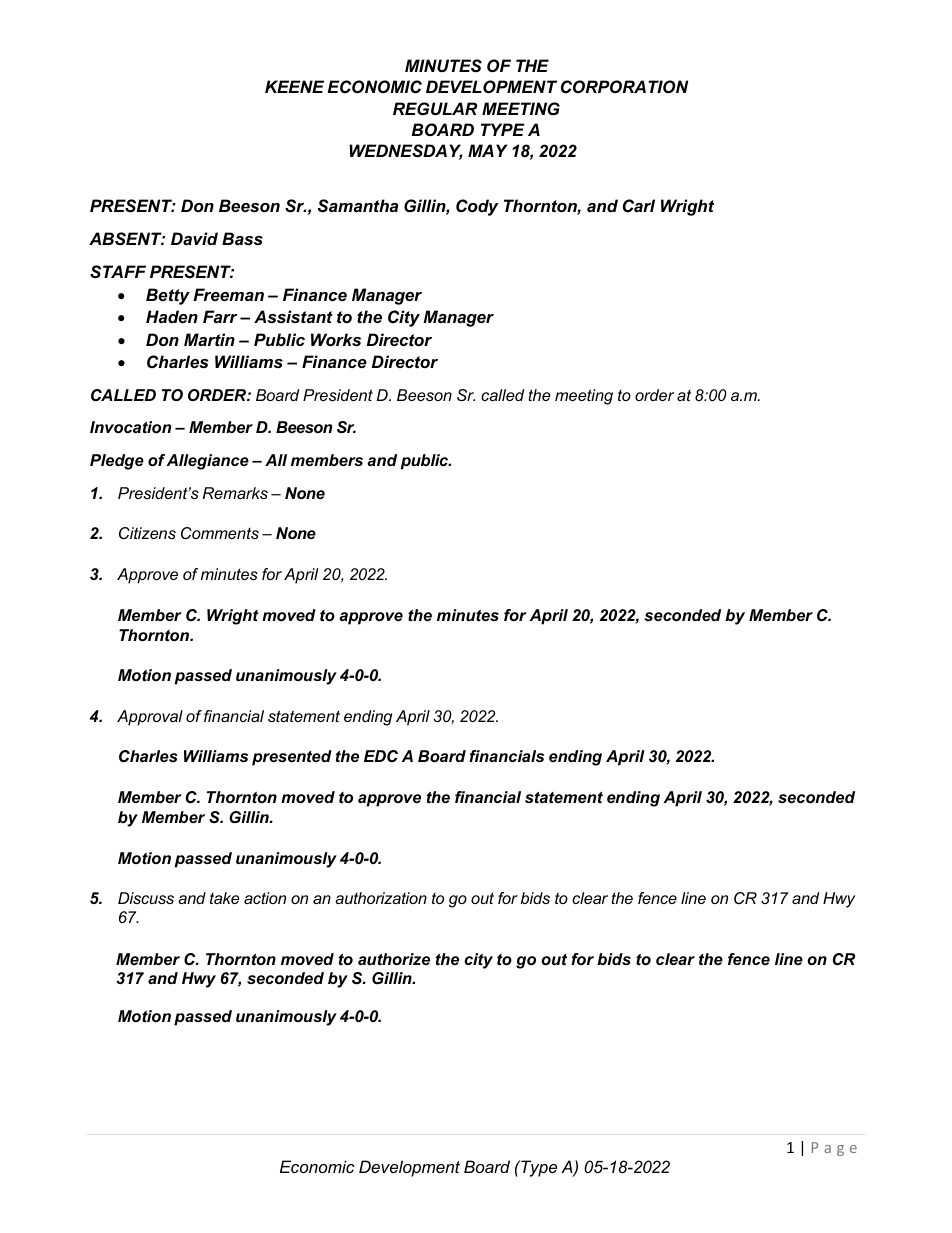  Describe the element at coordinates (336, 339) in the image. I see `Works` at that location.
